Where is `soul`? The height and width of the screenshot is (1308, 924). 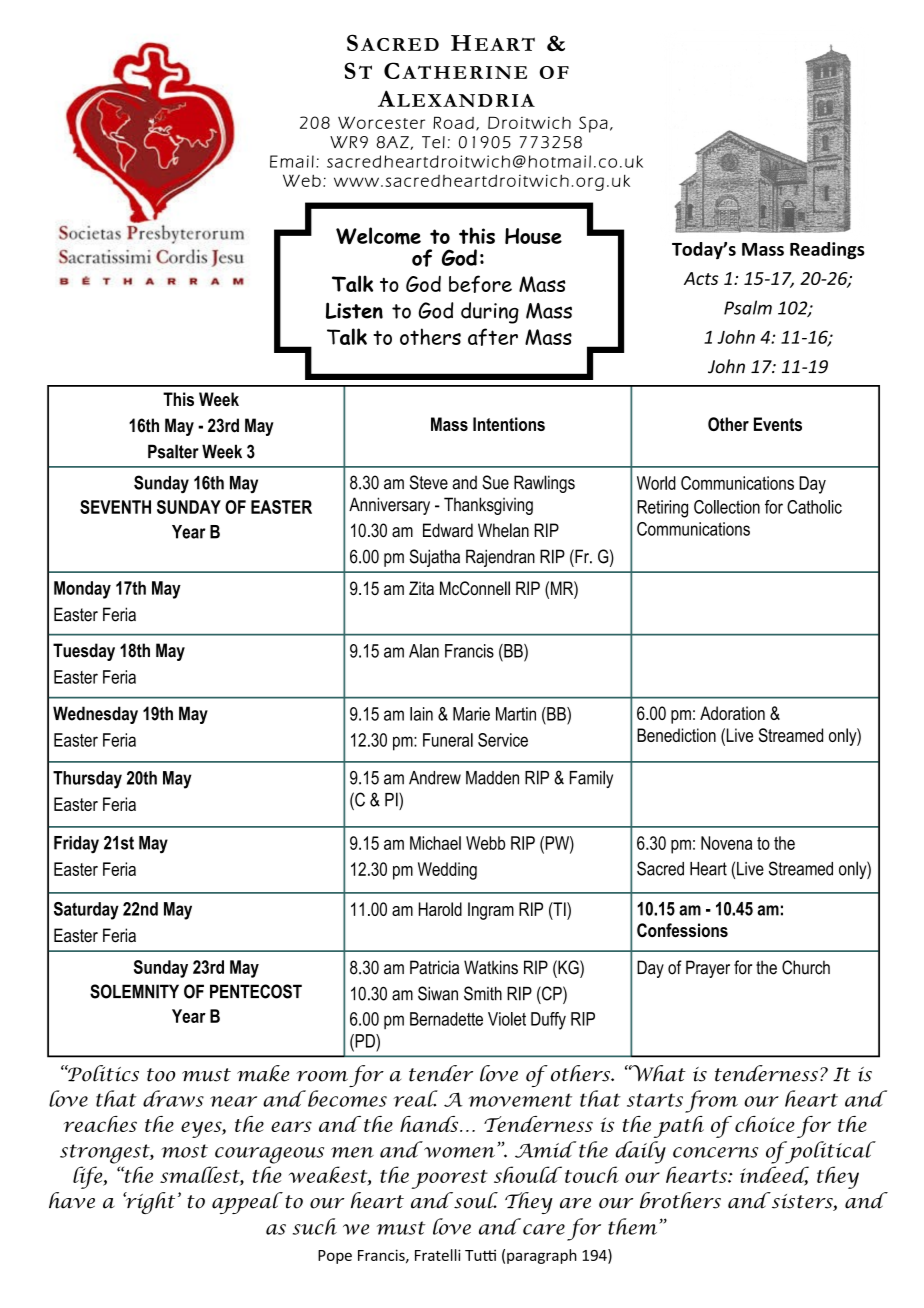
soul is located at coordinates (475, 1200).
